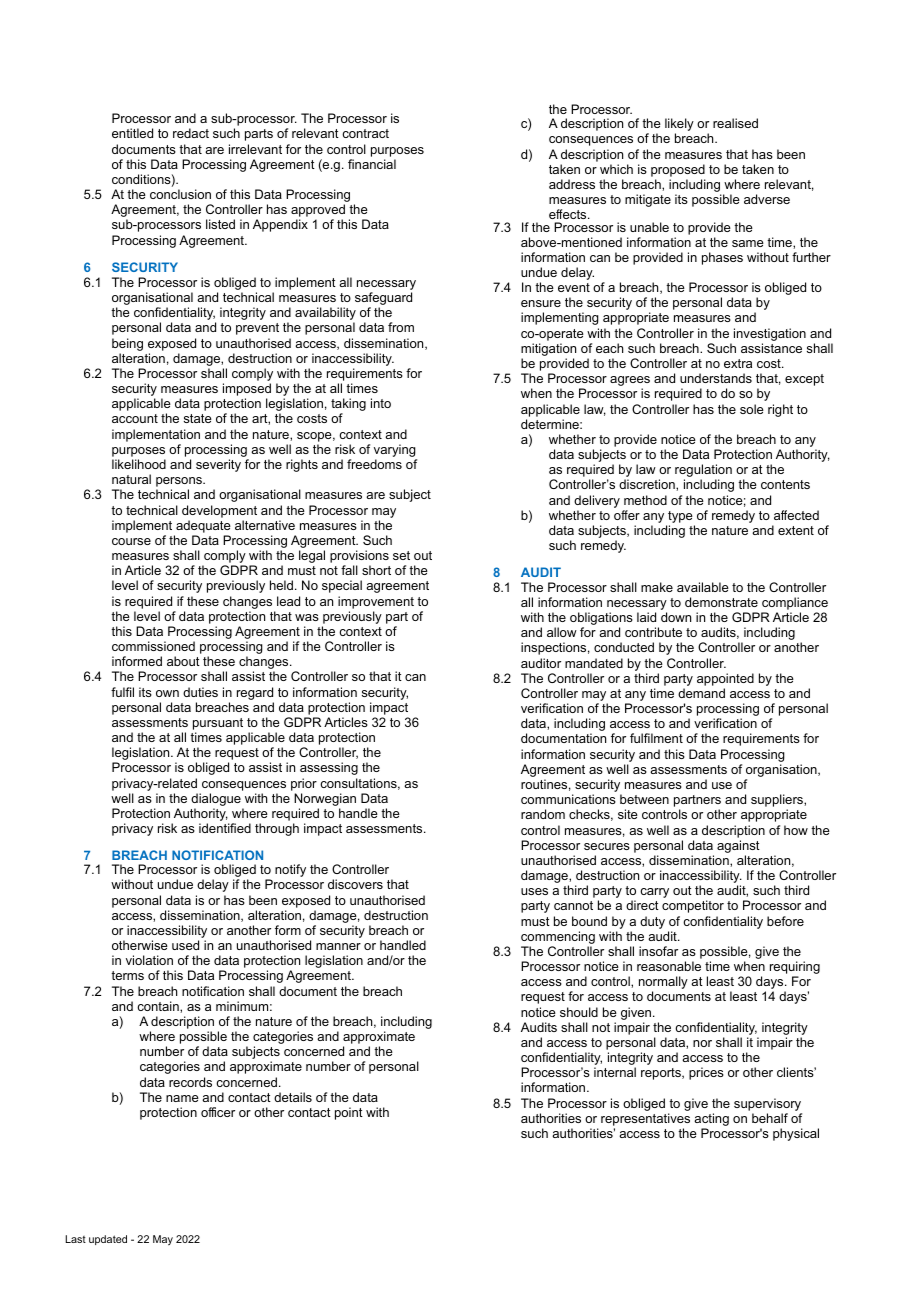 This screenshot has height=1307, width=924. Describe the element at coordinates (711, 1119) in the screenshot. I see `acting` at that location.
